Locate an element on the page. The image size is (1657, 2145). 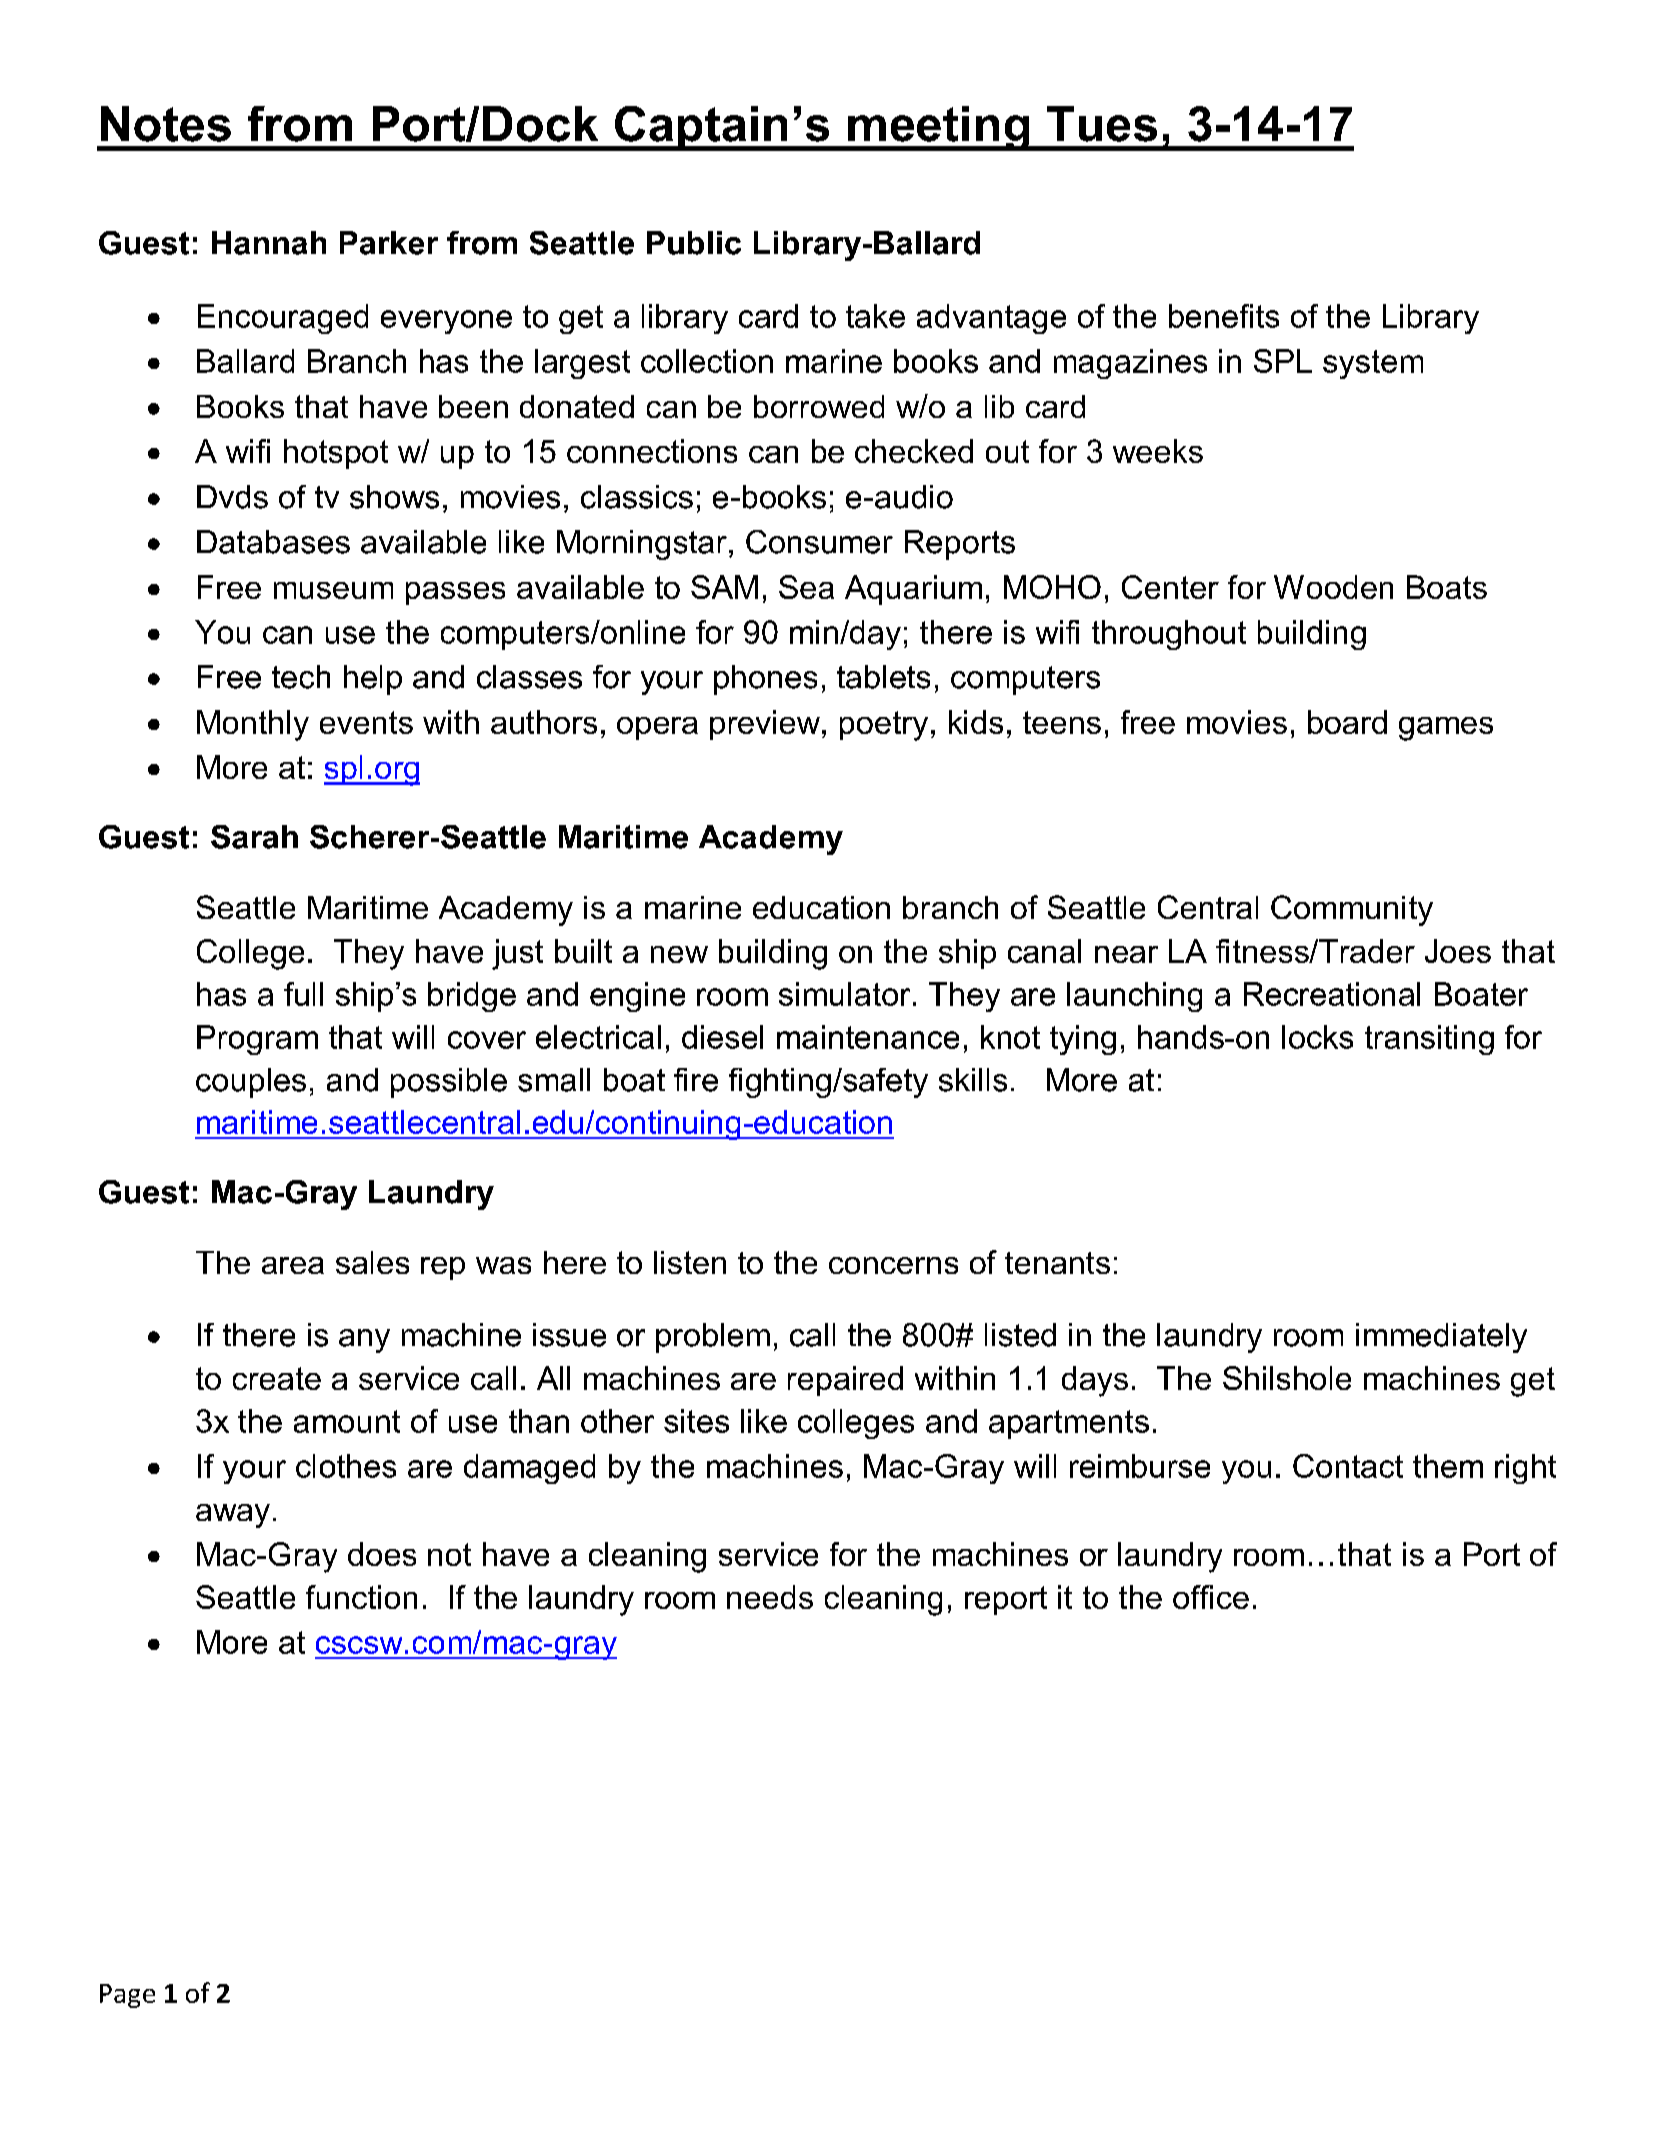
maintenance is located at coordinates (868, 1037).
